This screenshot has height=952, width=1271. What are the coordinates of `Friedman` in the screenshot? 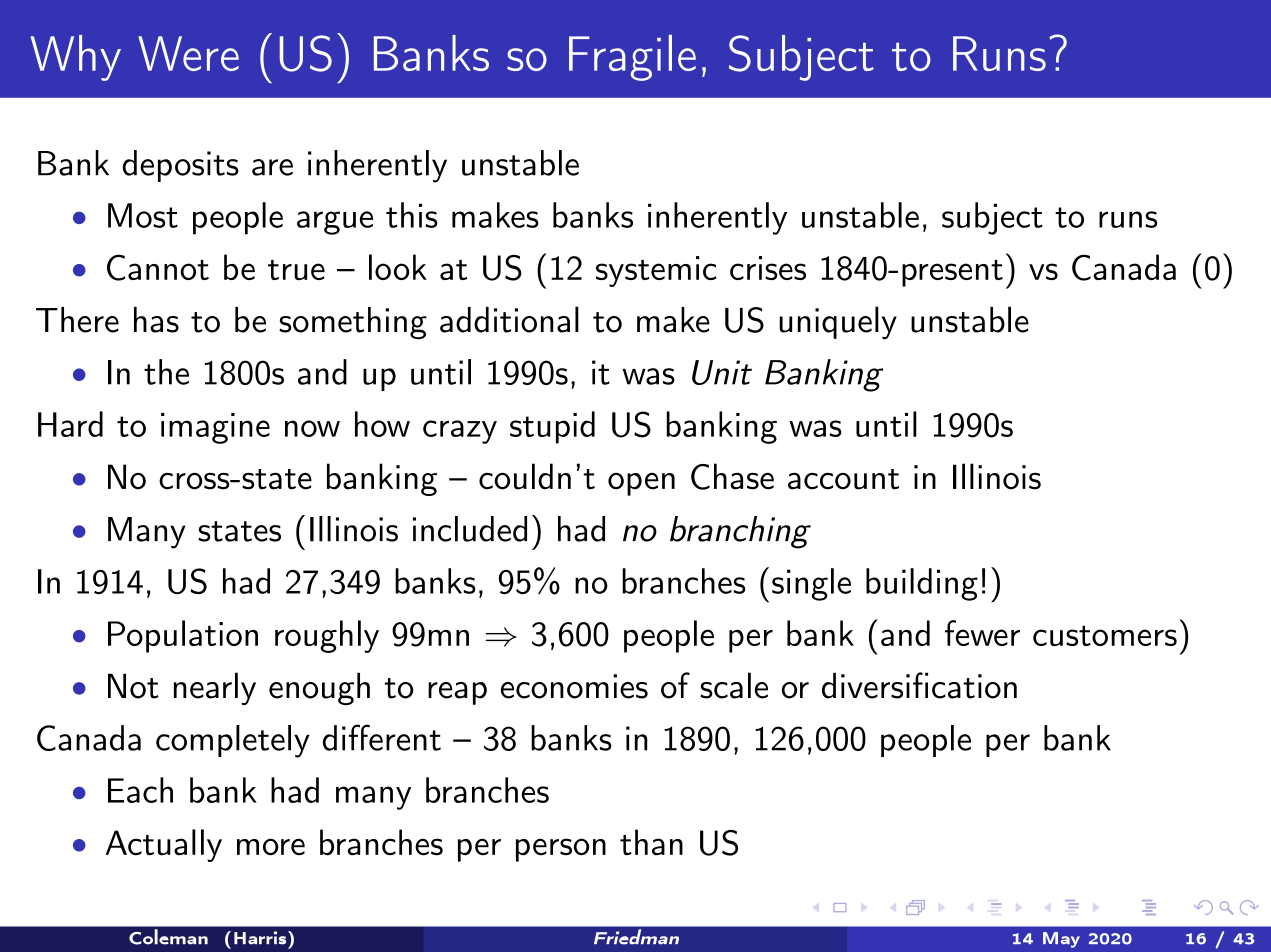 It's located at (636, 936).
